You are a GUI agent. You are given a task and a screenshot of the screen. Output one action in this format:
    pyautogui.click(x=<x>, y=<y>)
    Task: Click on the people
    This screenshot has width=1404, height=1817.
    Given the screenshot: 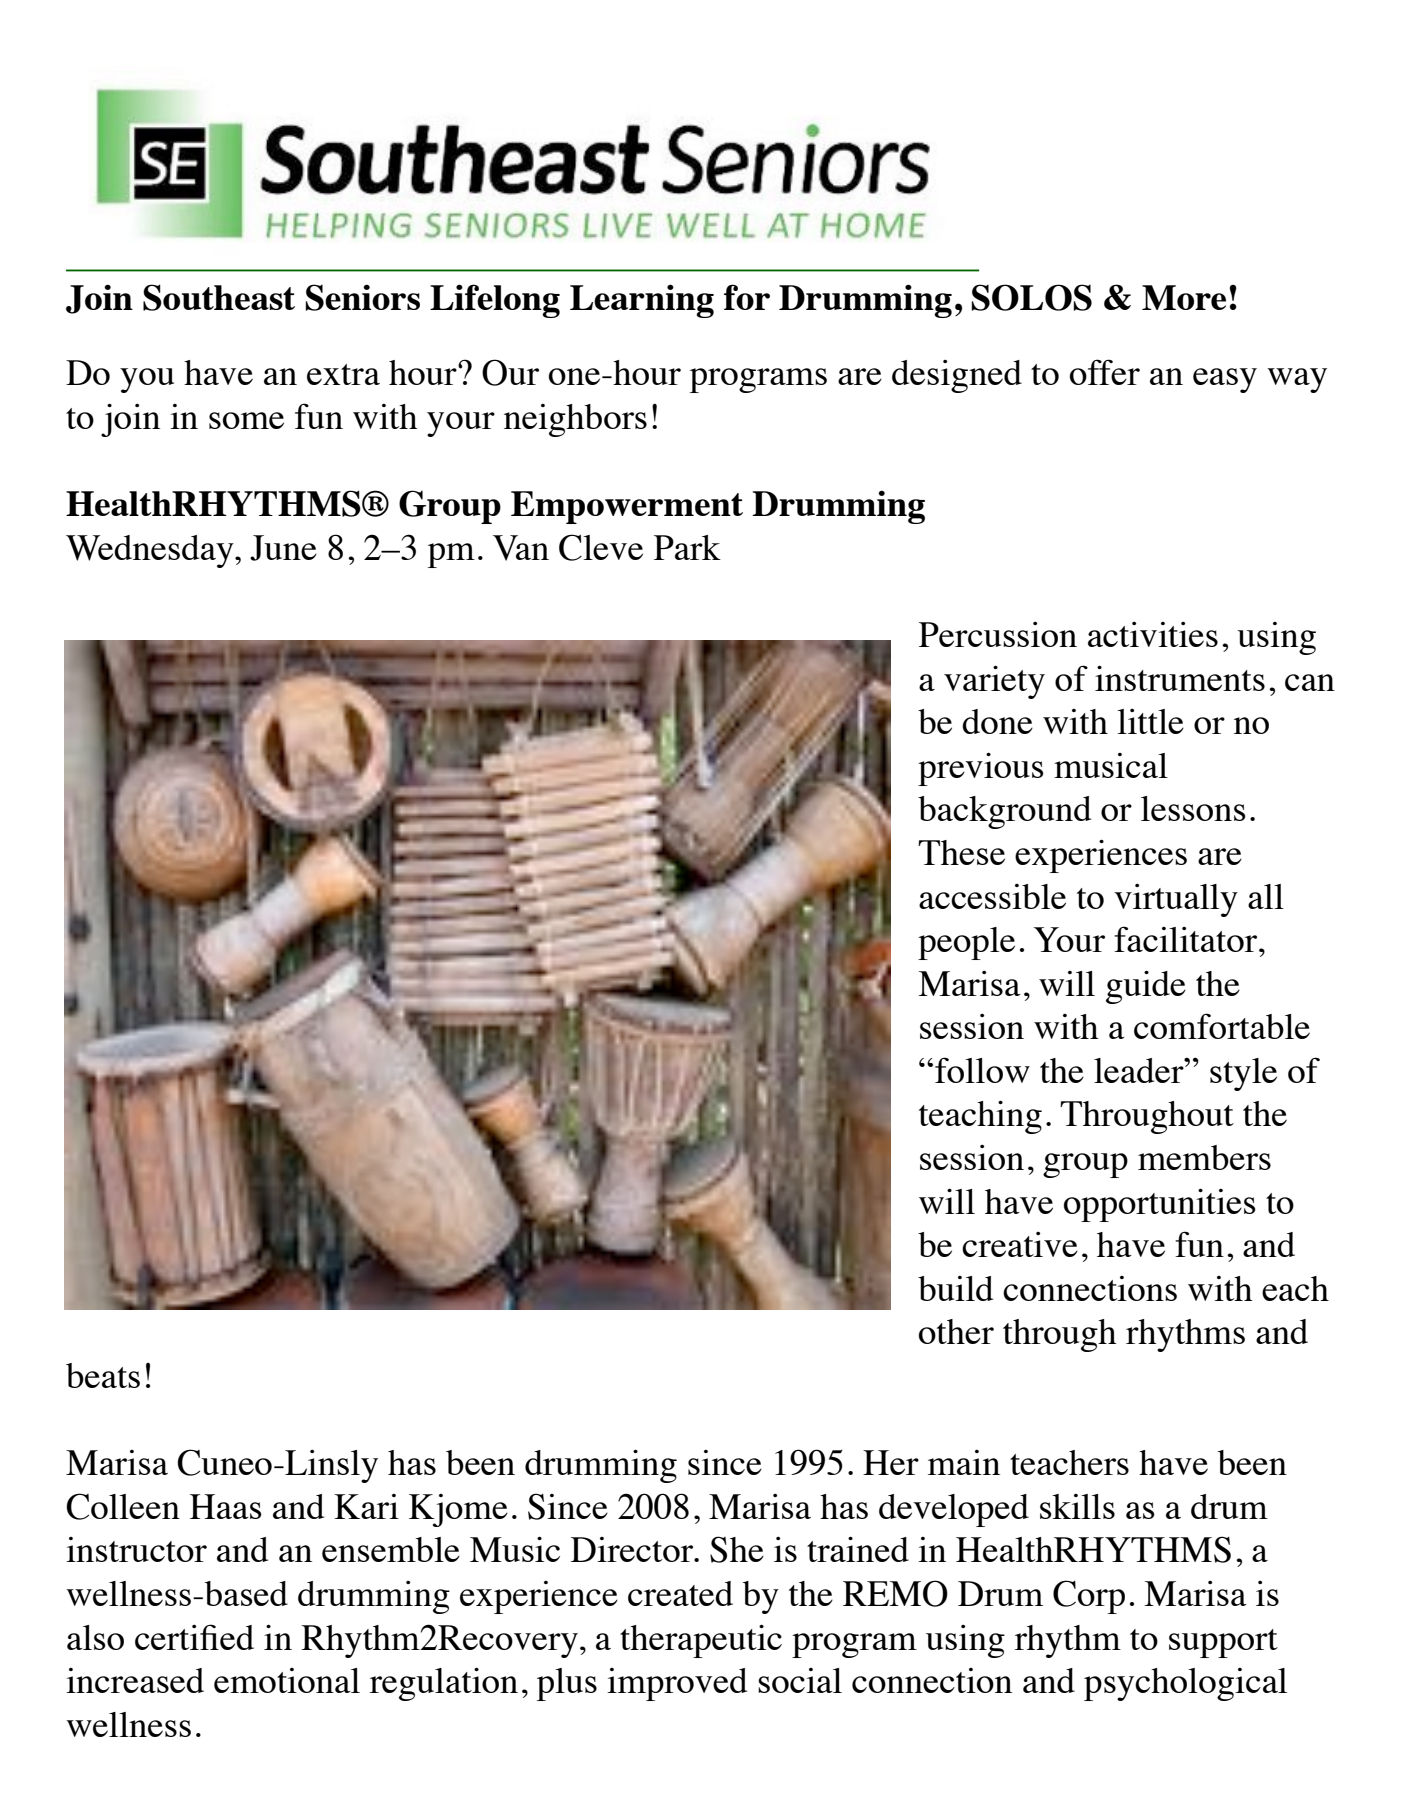 What is the action you would take?
    pyautogui.click(x=966, y=943)
